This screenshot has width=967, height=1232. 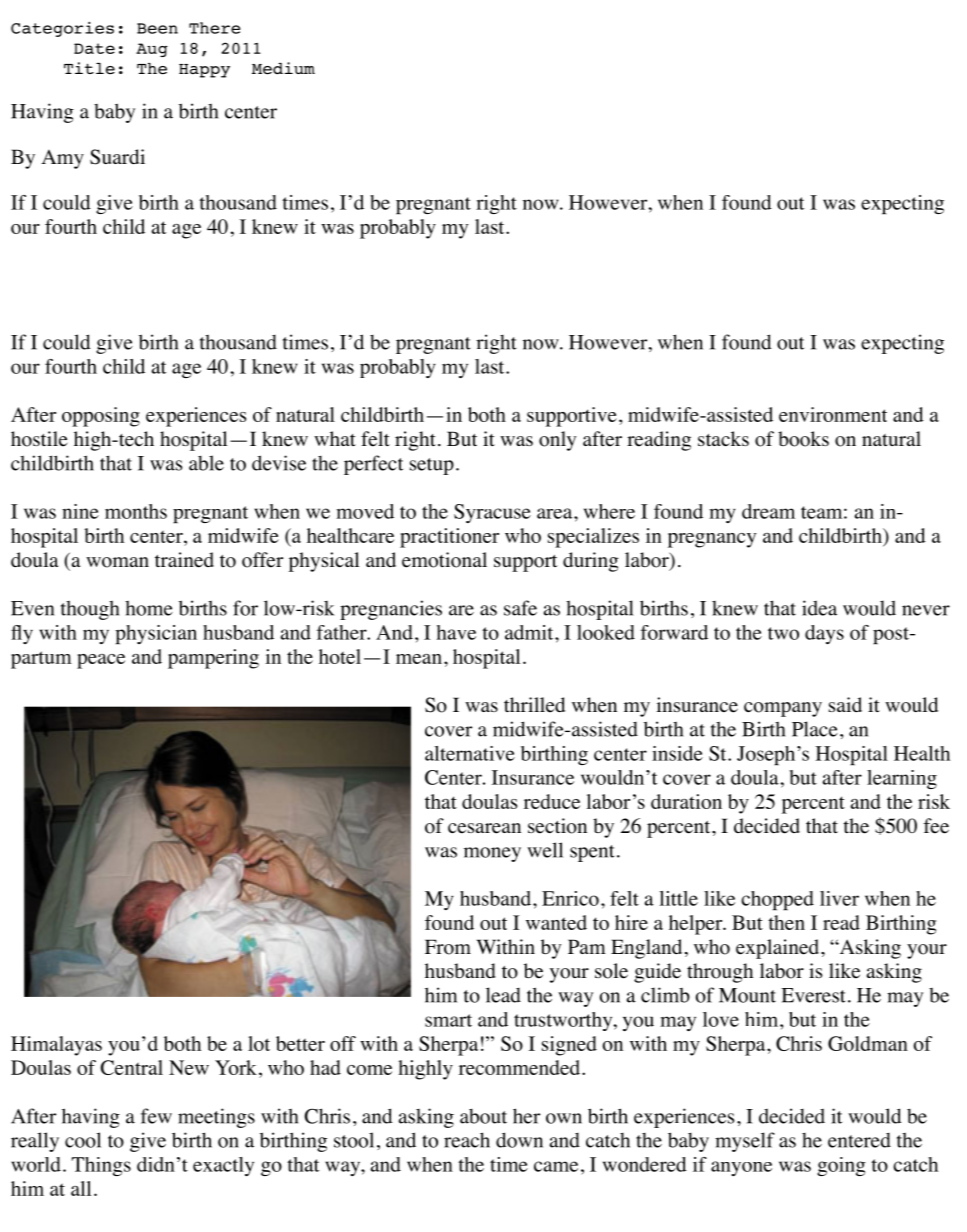 What do you see at coordinates (156, 1116) in the screenshot?
I see `few` at bounding box center [156, 1116].
